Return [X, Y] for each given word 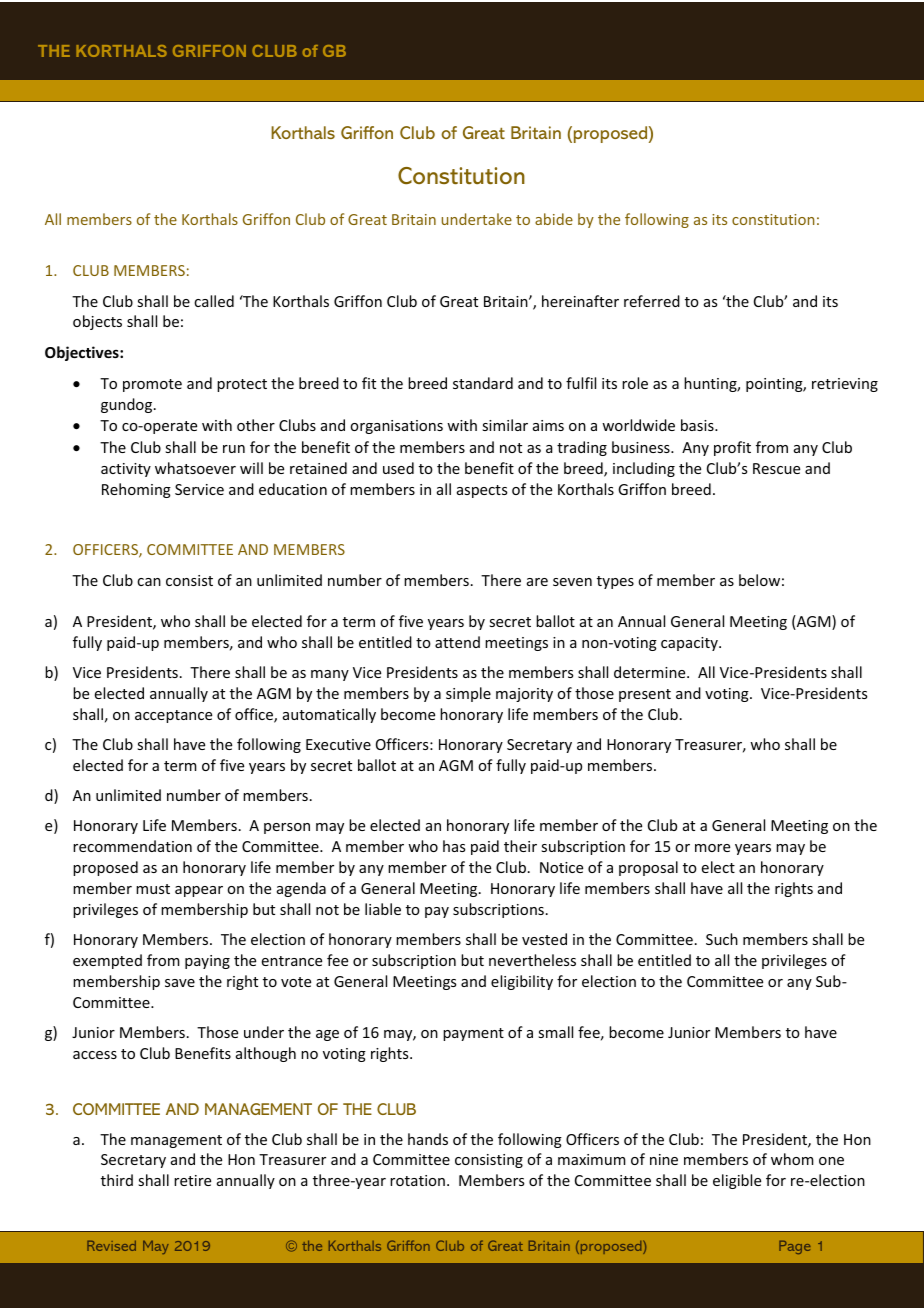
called [214, 301]
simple [468, 694]
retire [192, 1180]
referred [652, 301]
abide [554, 219]
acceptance [173, 716]
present [645, 695]
